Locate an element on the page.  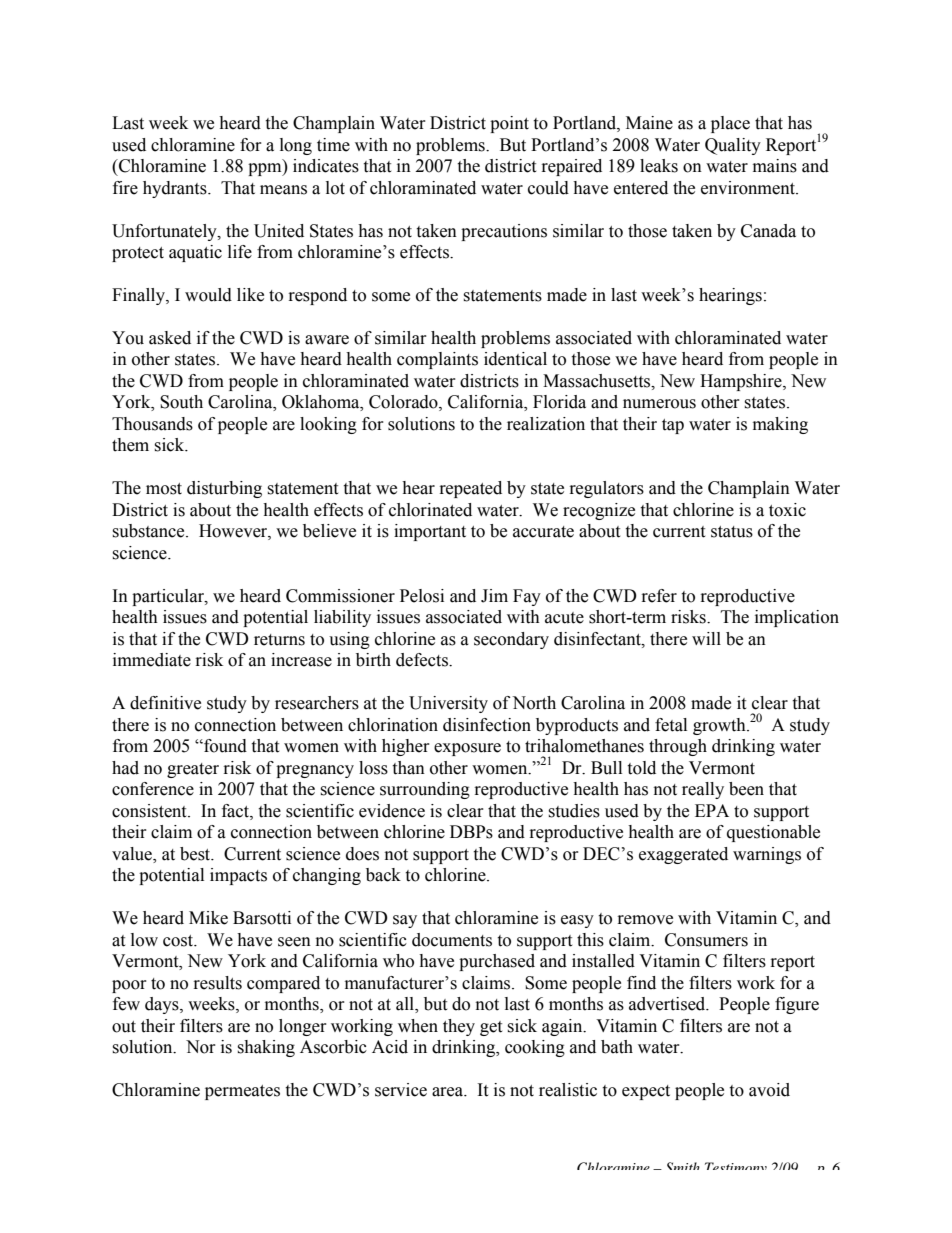
returns is located at coordinates (279, 640).
